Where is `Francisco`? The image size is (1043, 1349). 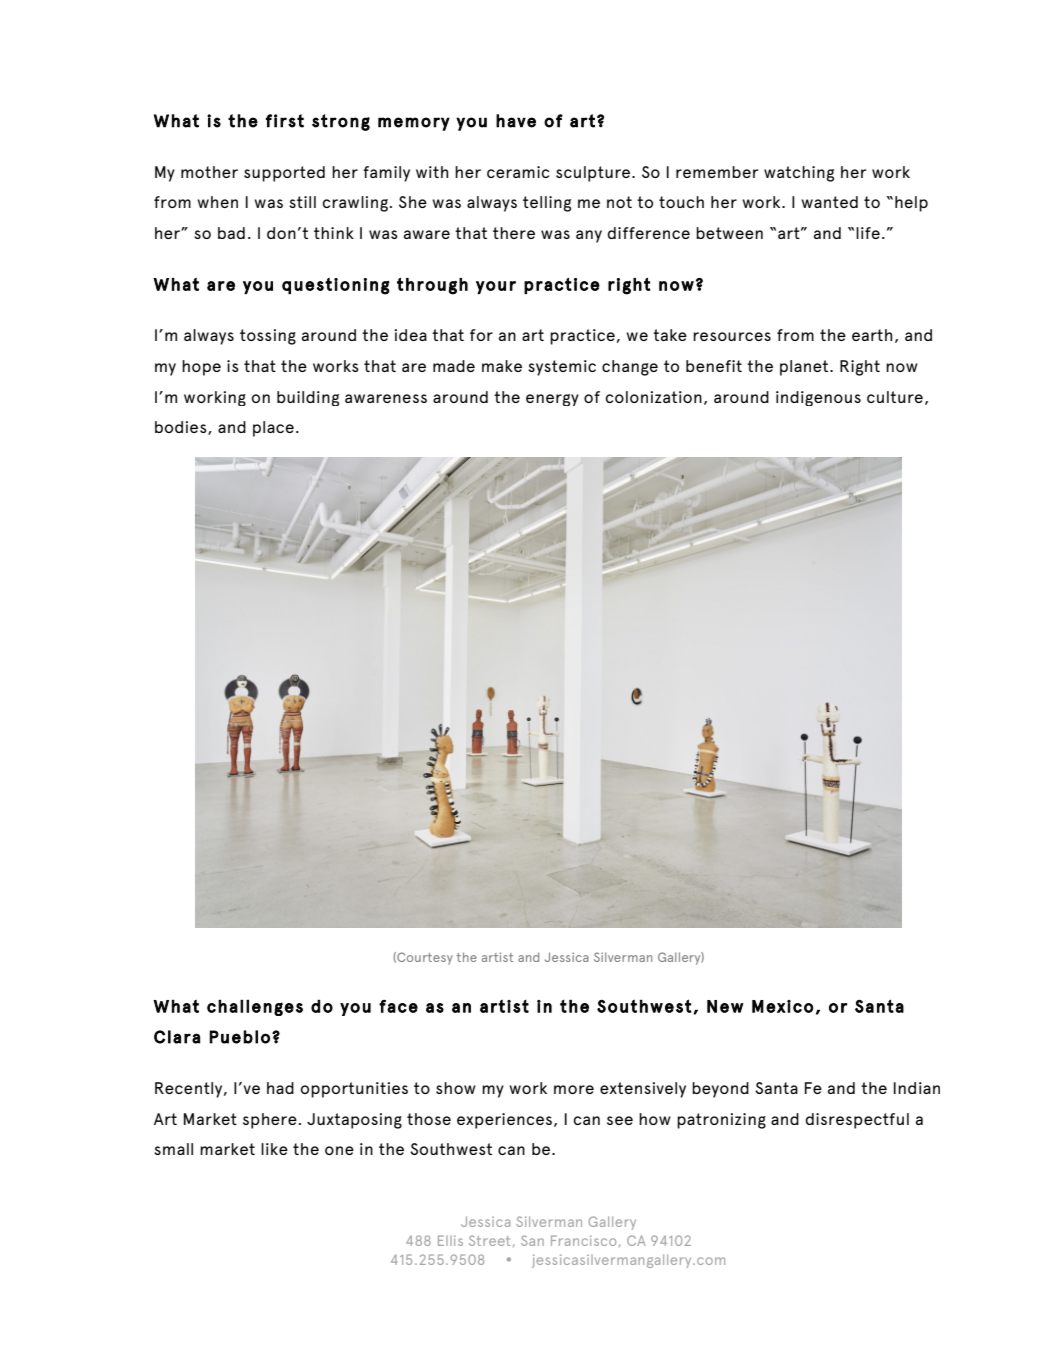
Francisco is located at coordinates (583, 1240).
